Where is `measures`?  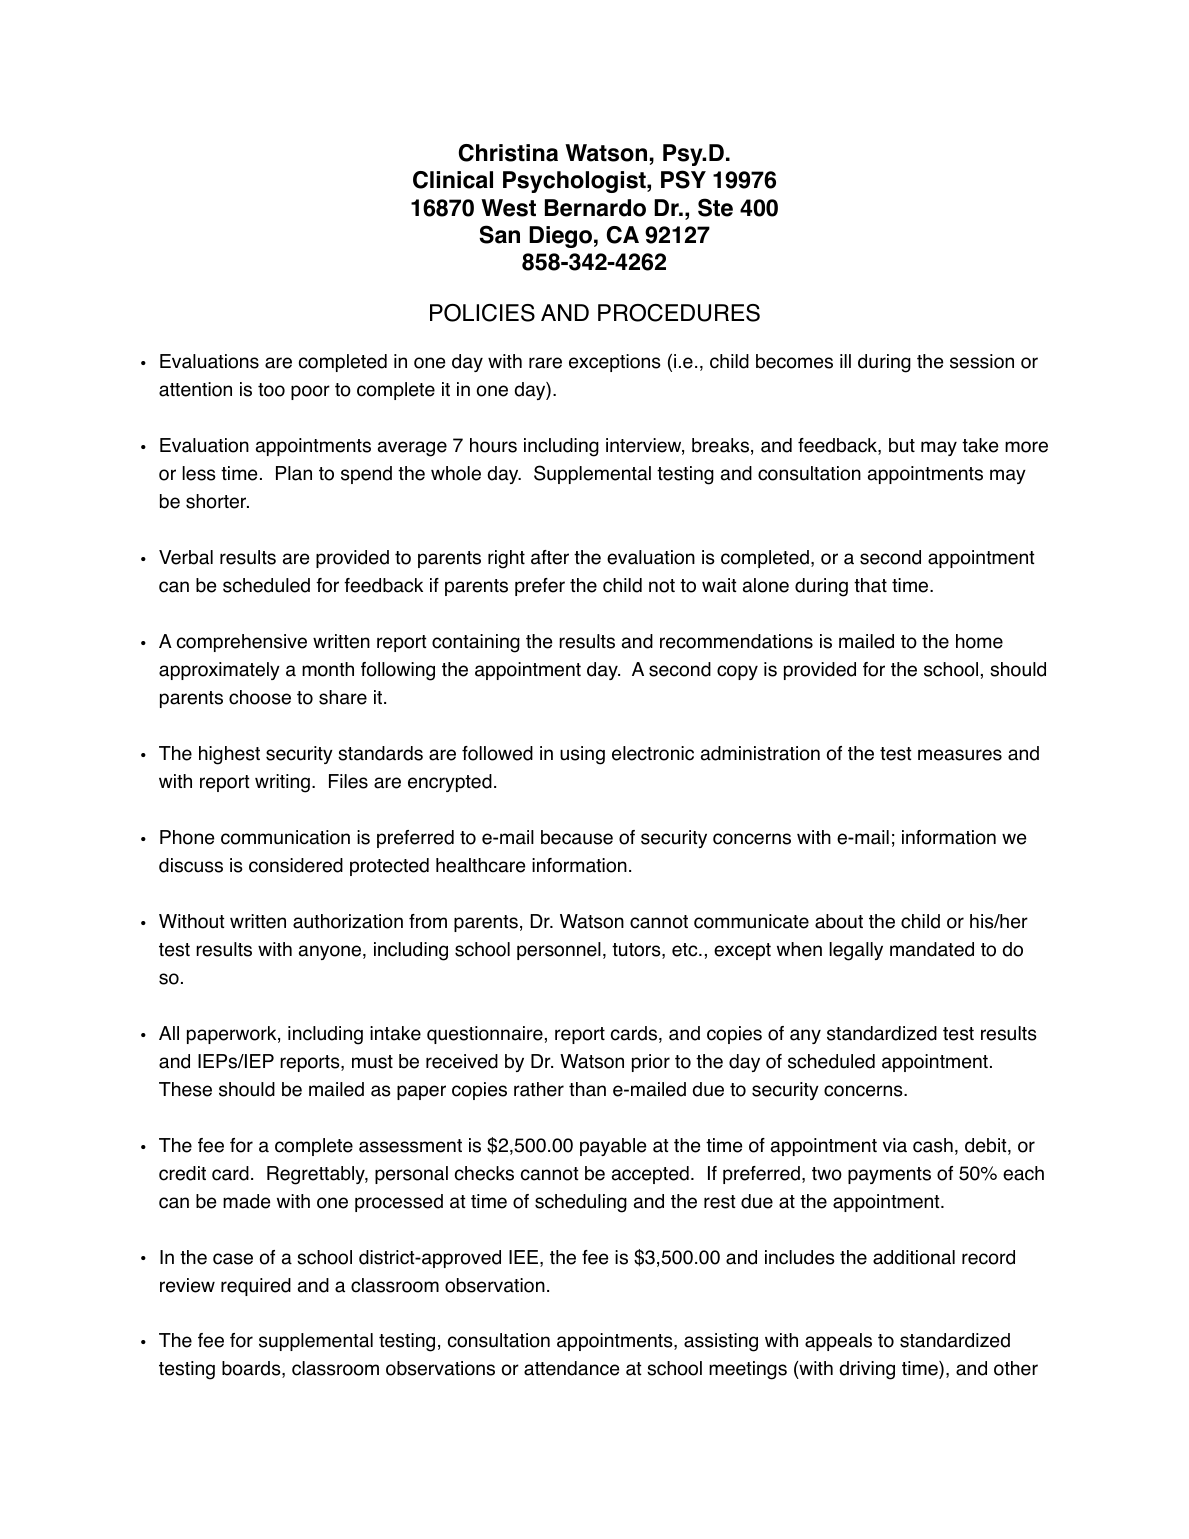
measures is located at coordinates (960, 755).
